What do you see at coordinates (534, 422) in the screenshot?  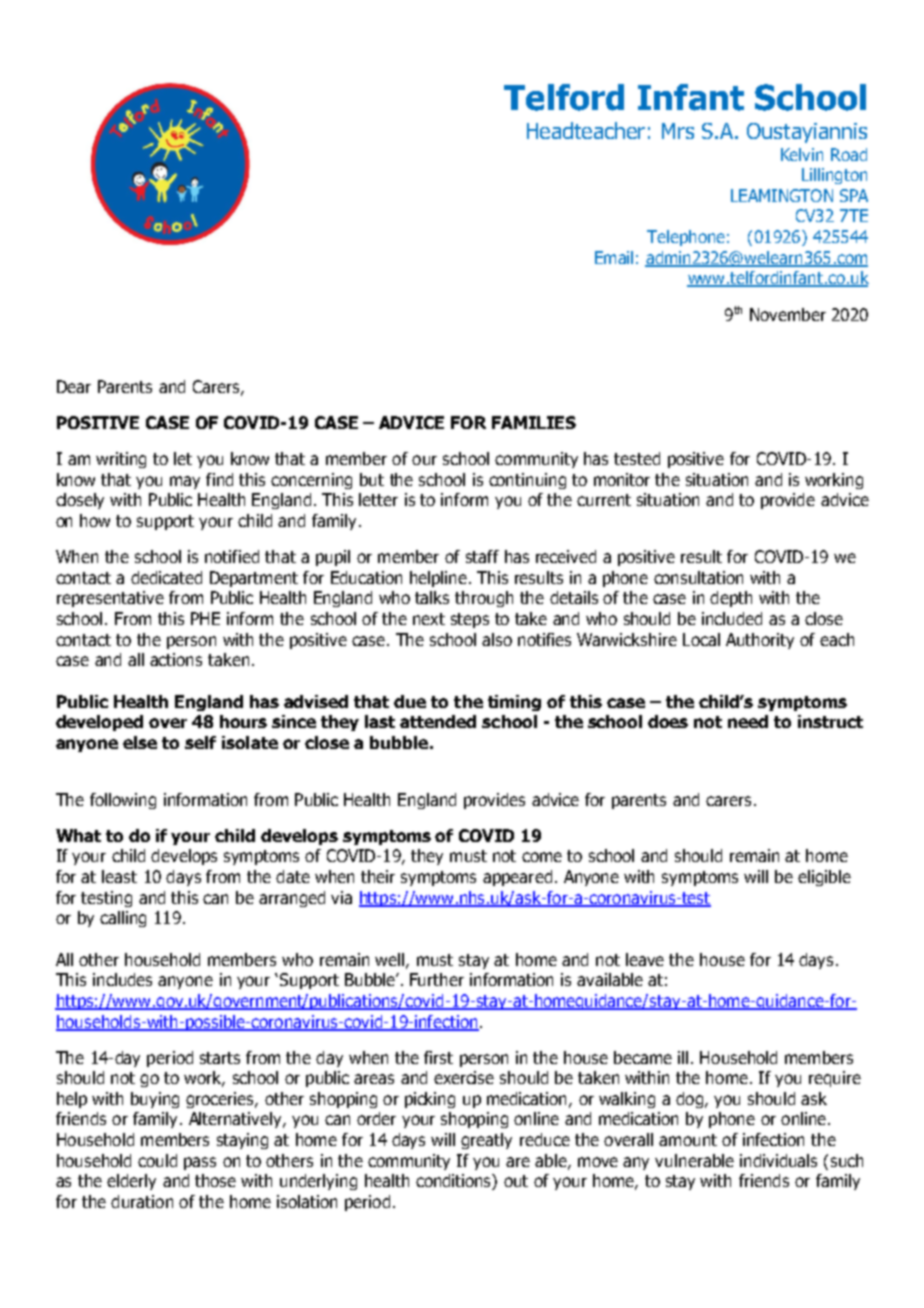 I see `FAMILIES` at bounding box center [534, 422].
